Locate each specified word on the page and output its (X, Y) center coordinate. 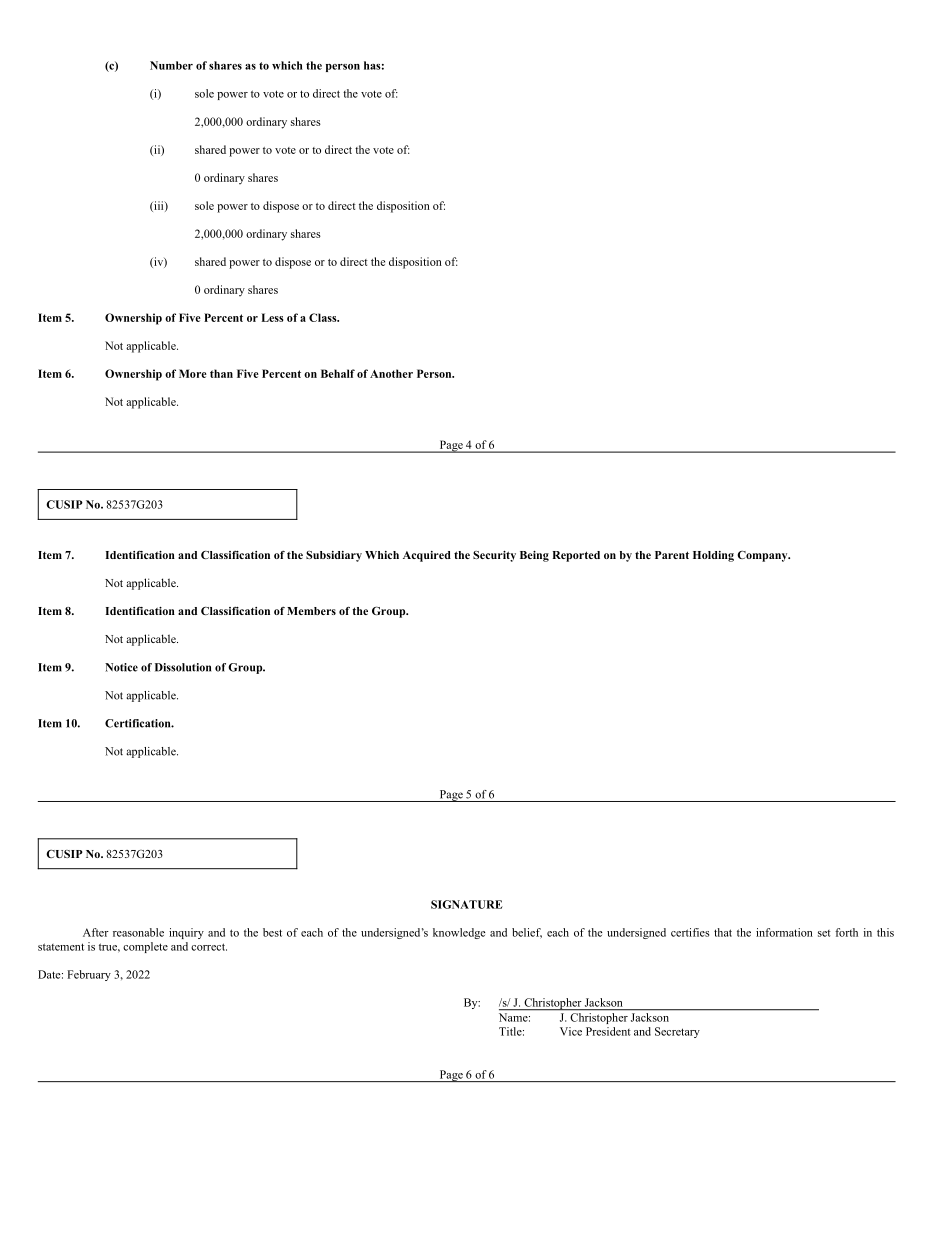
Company (763, 556)
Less (272, 317)
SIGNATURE (467, 904)
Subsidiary (334, 556)
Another (391, 373)
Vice (571, 1031)
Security (494, 556)
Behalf (338, 373)
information (784, 932)
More (193, 373)
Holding (713, 556)
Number (171, 65)
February (89, 975)
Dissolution (183, 667)
